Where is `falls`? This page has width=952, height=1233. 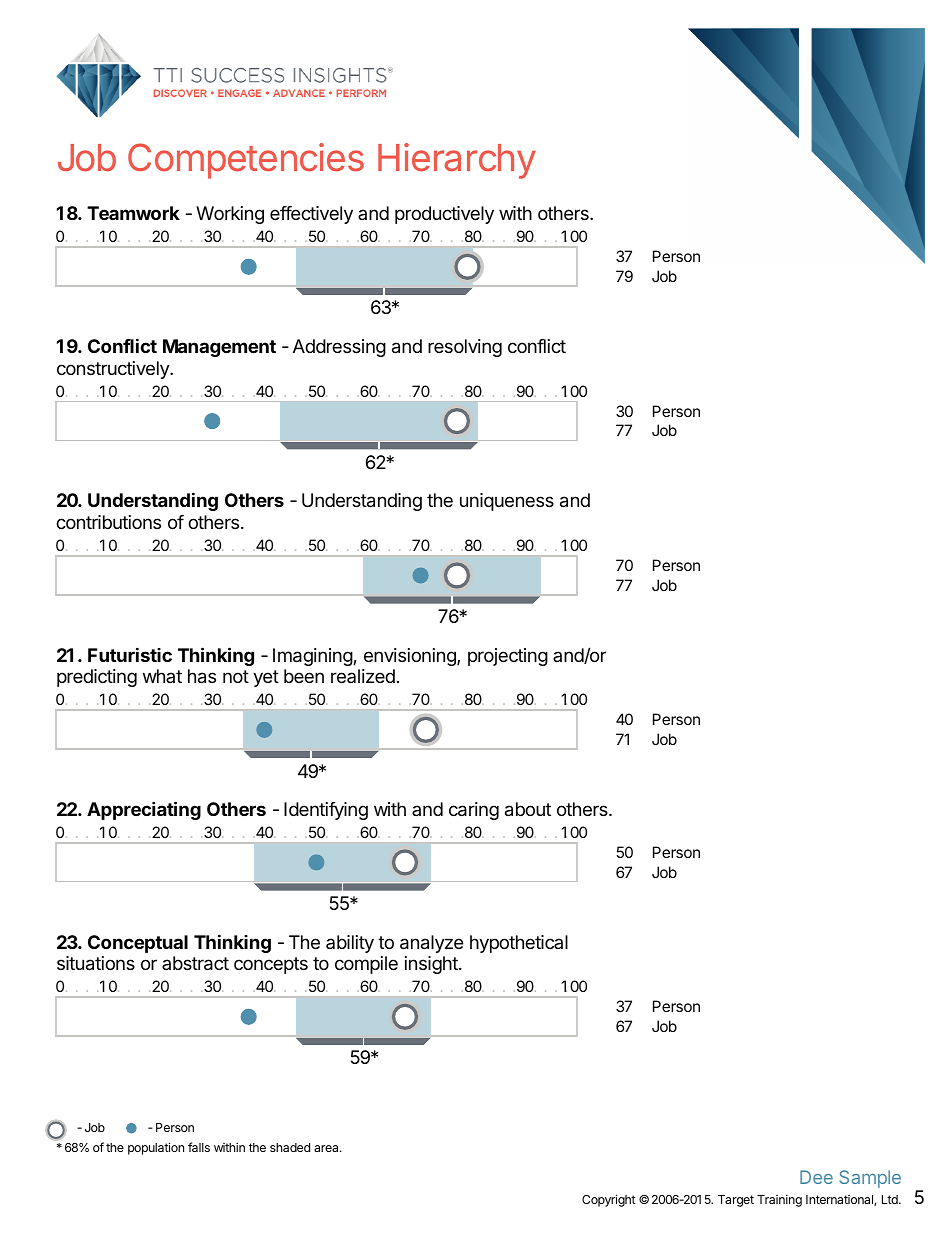
falls is located at coordinates (199, 1147).
